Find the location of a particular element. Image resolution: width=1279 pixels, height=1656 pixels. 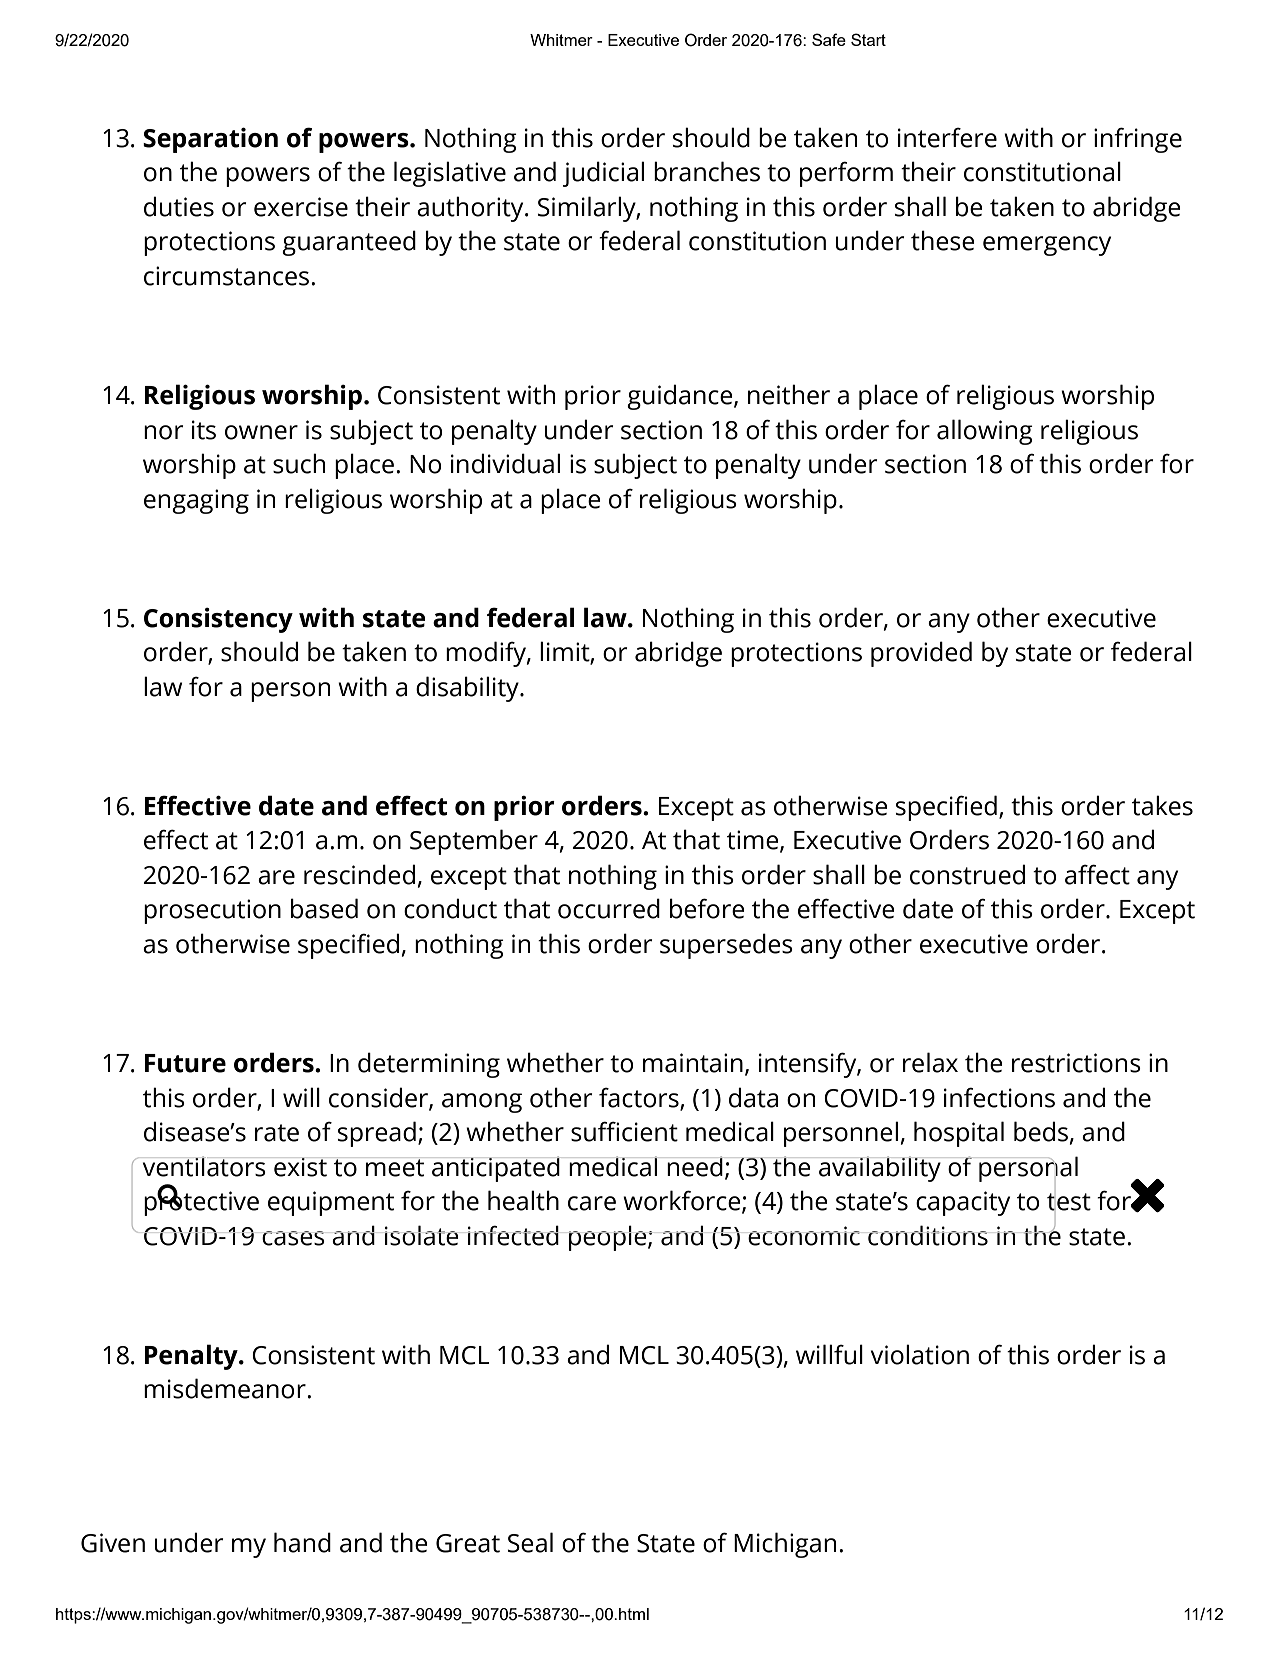

cient is located at coordinates (650, 1132).
